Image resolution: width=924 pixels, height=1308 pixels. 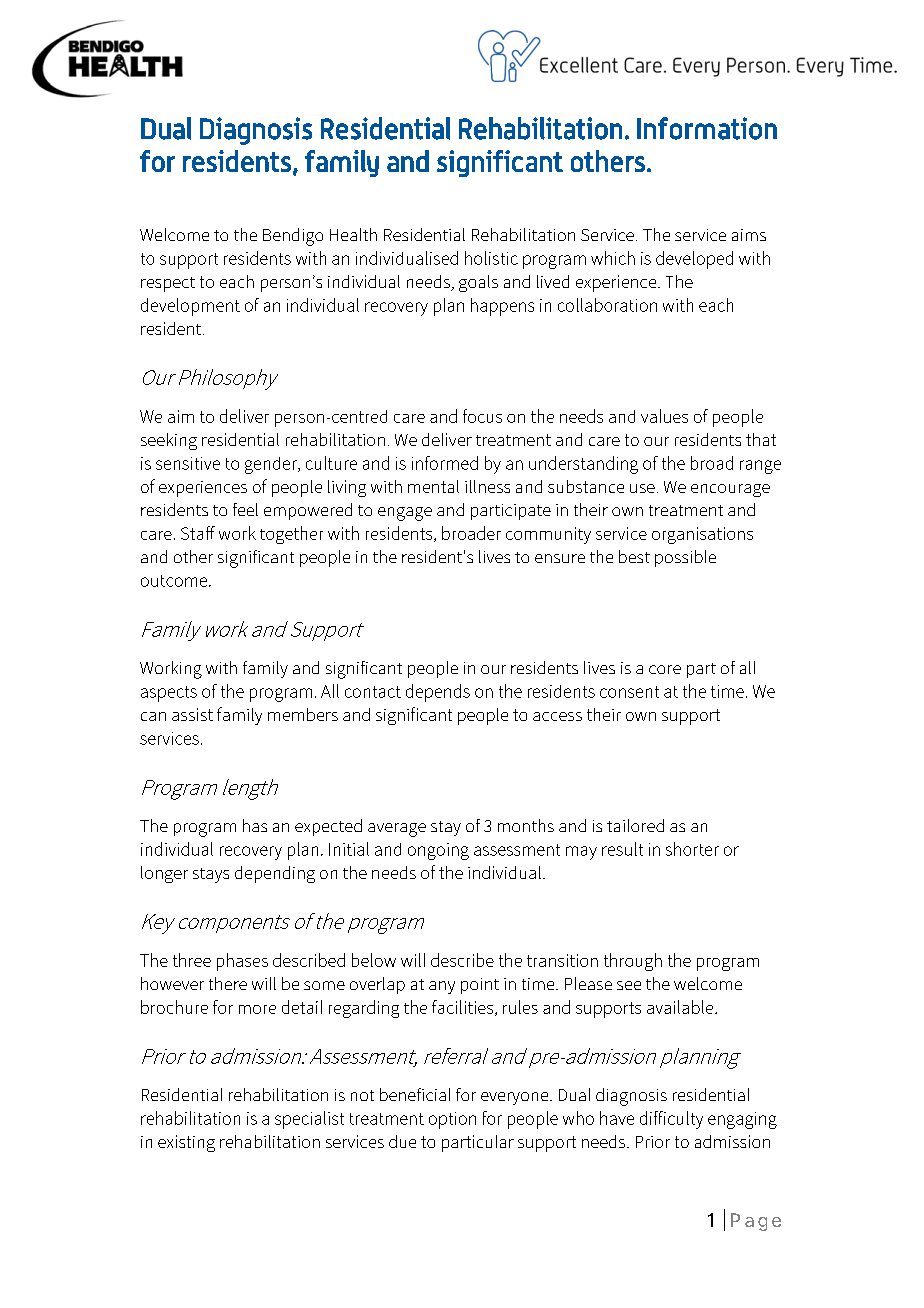 I want to click on Information, so click(x=707, y=128).
